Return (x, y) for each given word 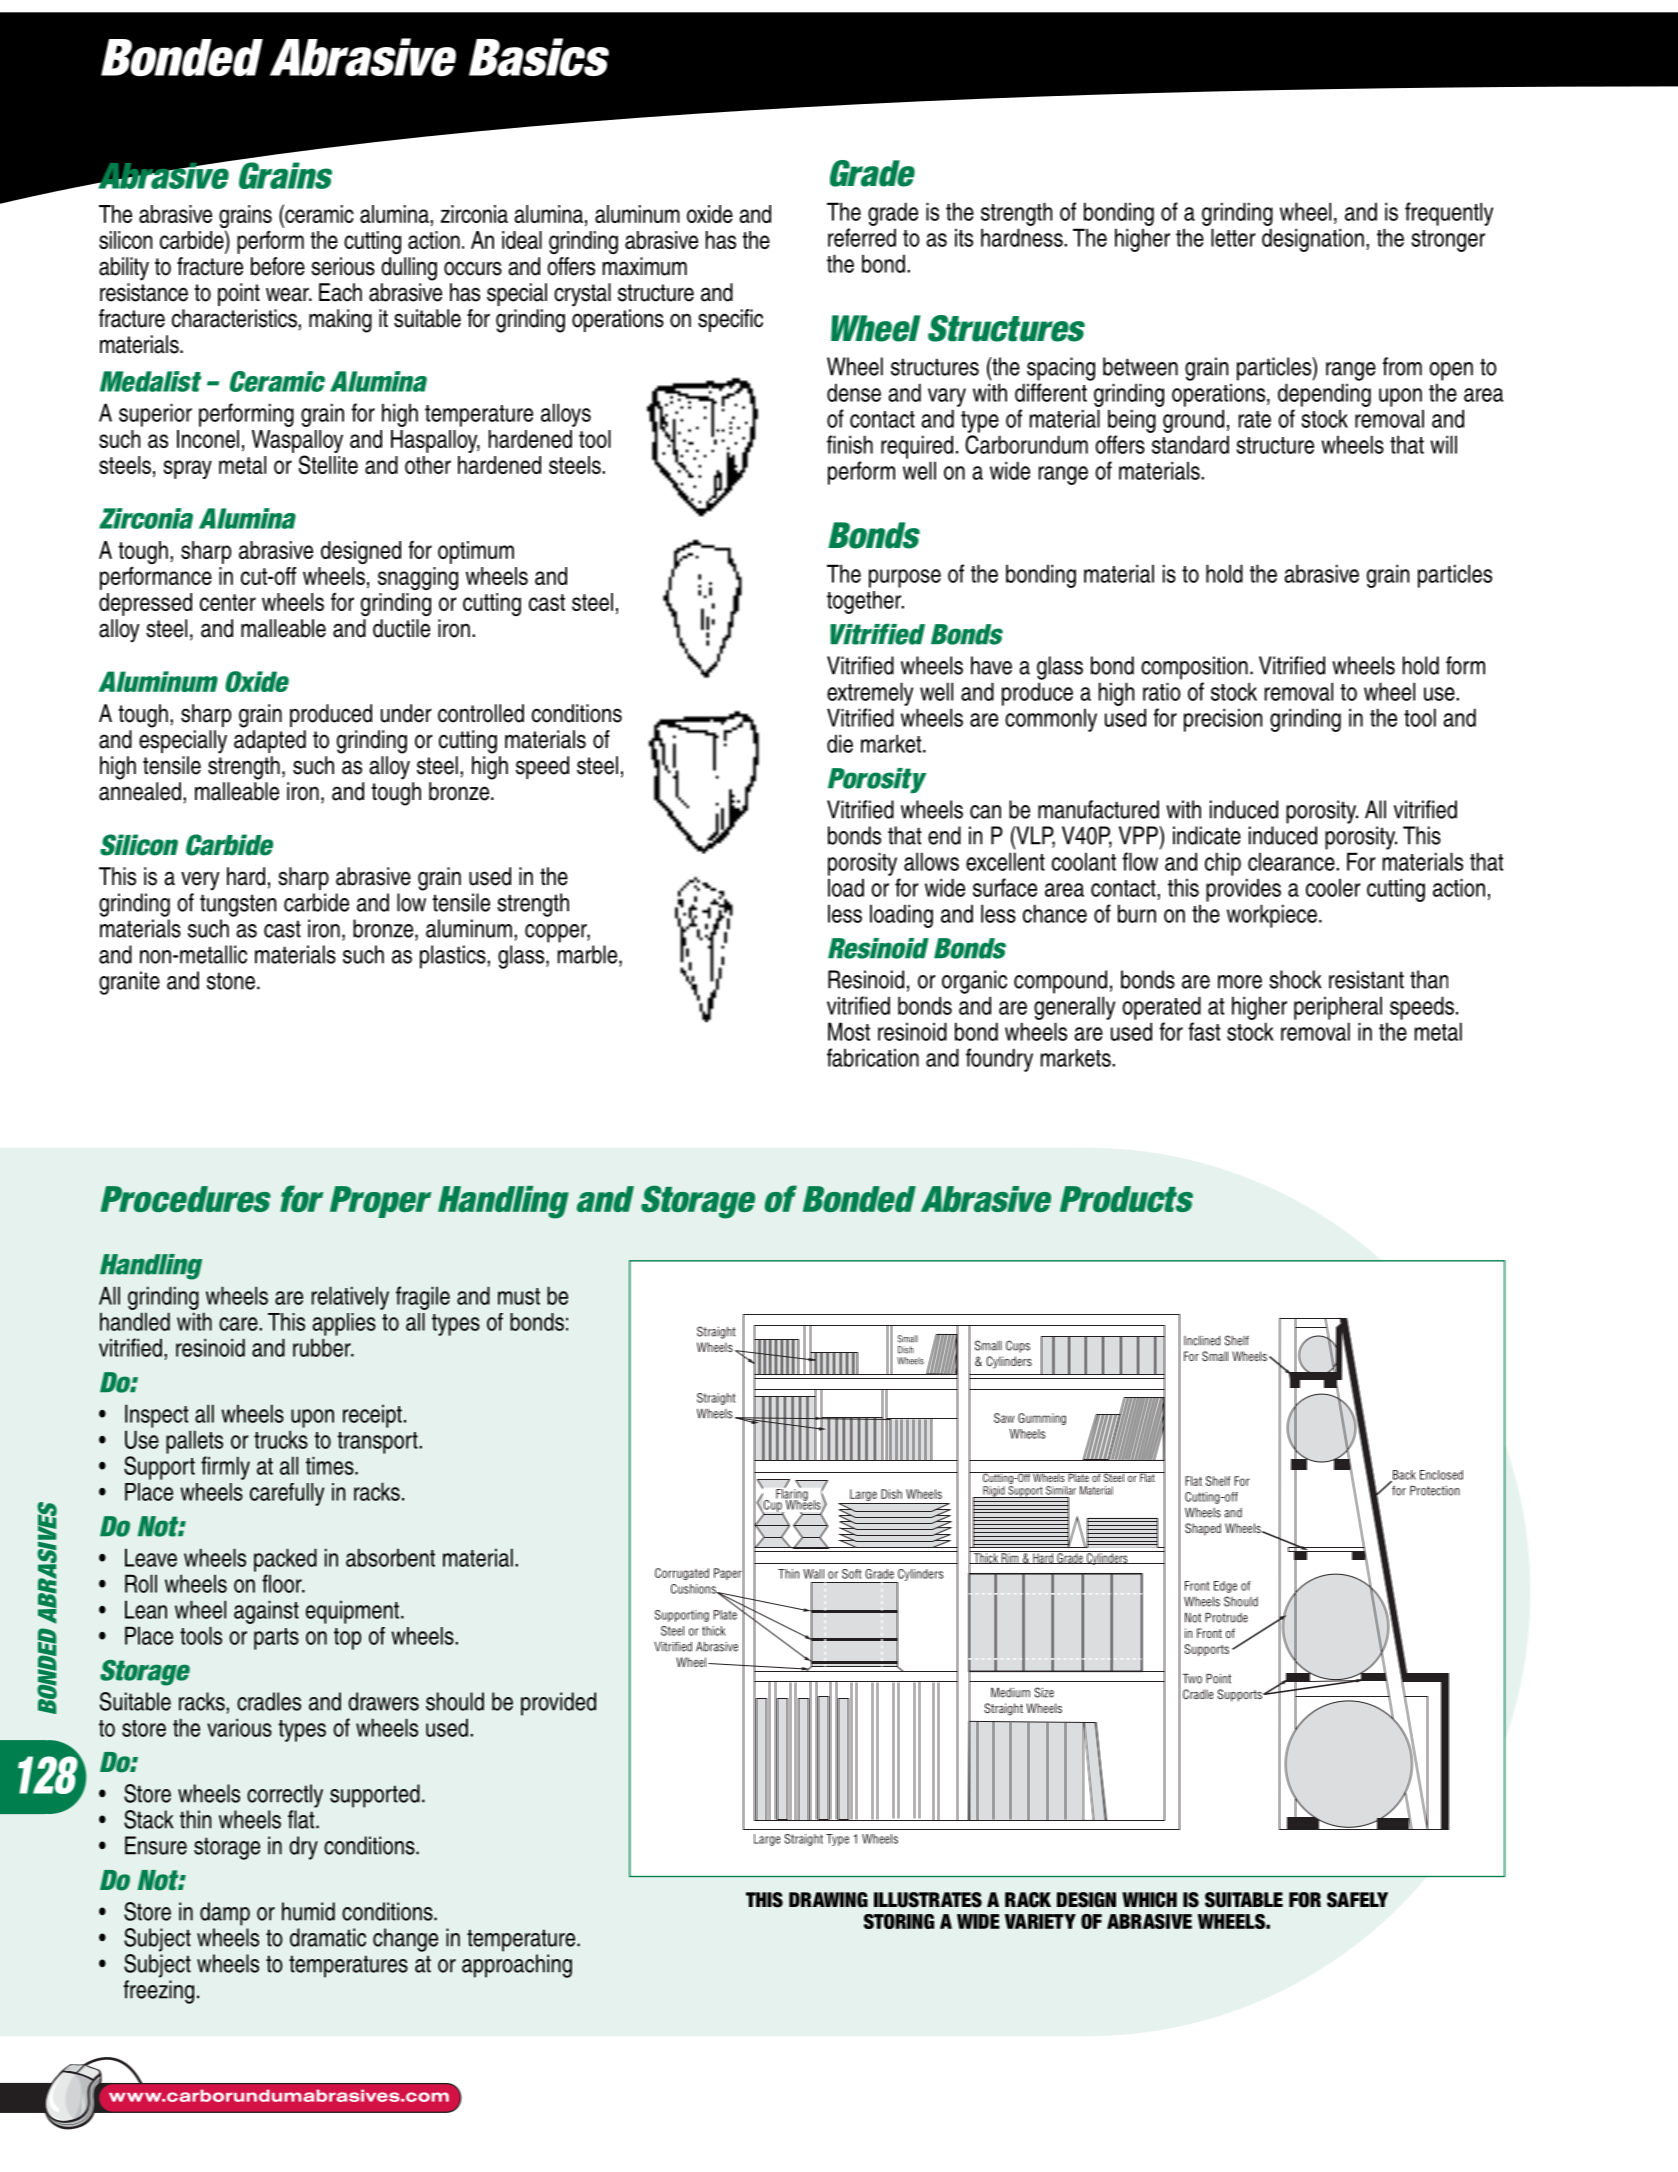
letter (1233, 237)
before (278, 266)
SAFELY (1357, 1900)
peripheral (1338, 1008)
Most (849, 1031)
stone (231, 981)
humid (308, 1911)
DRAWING (828, 1900)
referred (862, 237)
